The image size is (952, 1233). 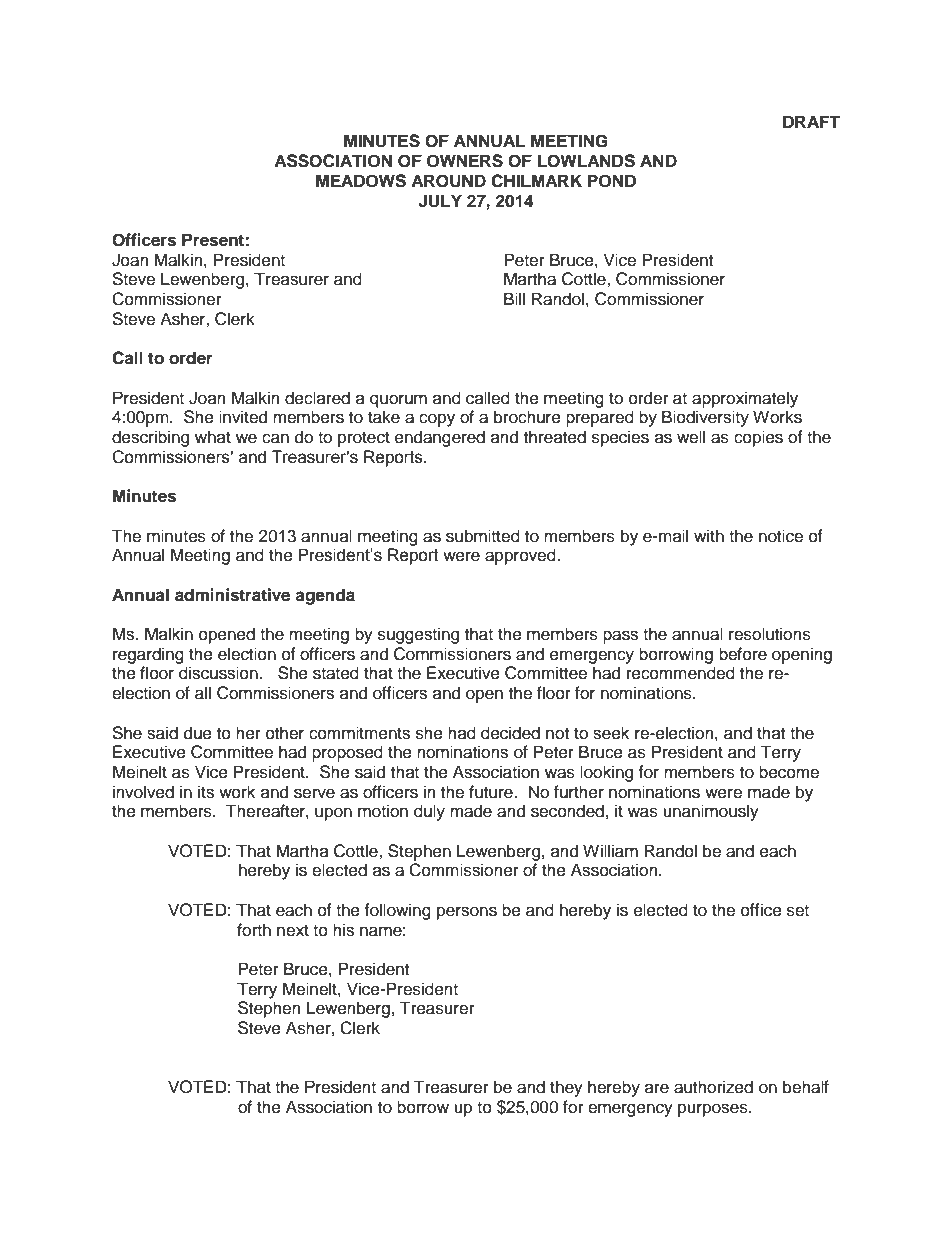 I want to click on DRAFT, so click(x=811, y=121).
